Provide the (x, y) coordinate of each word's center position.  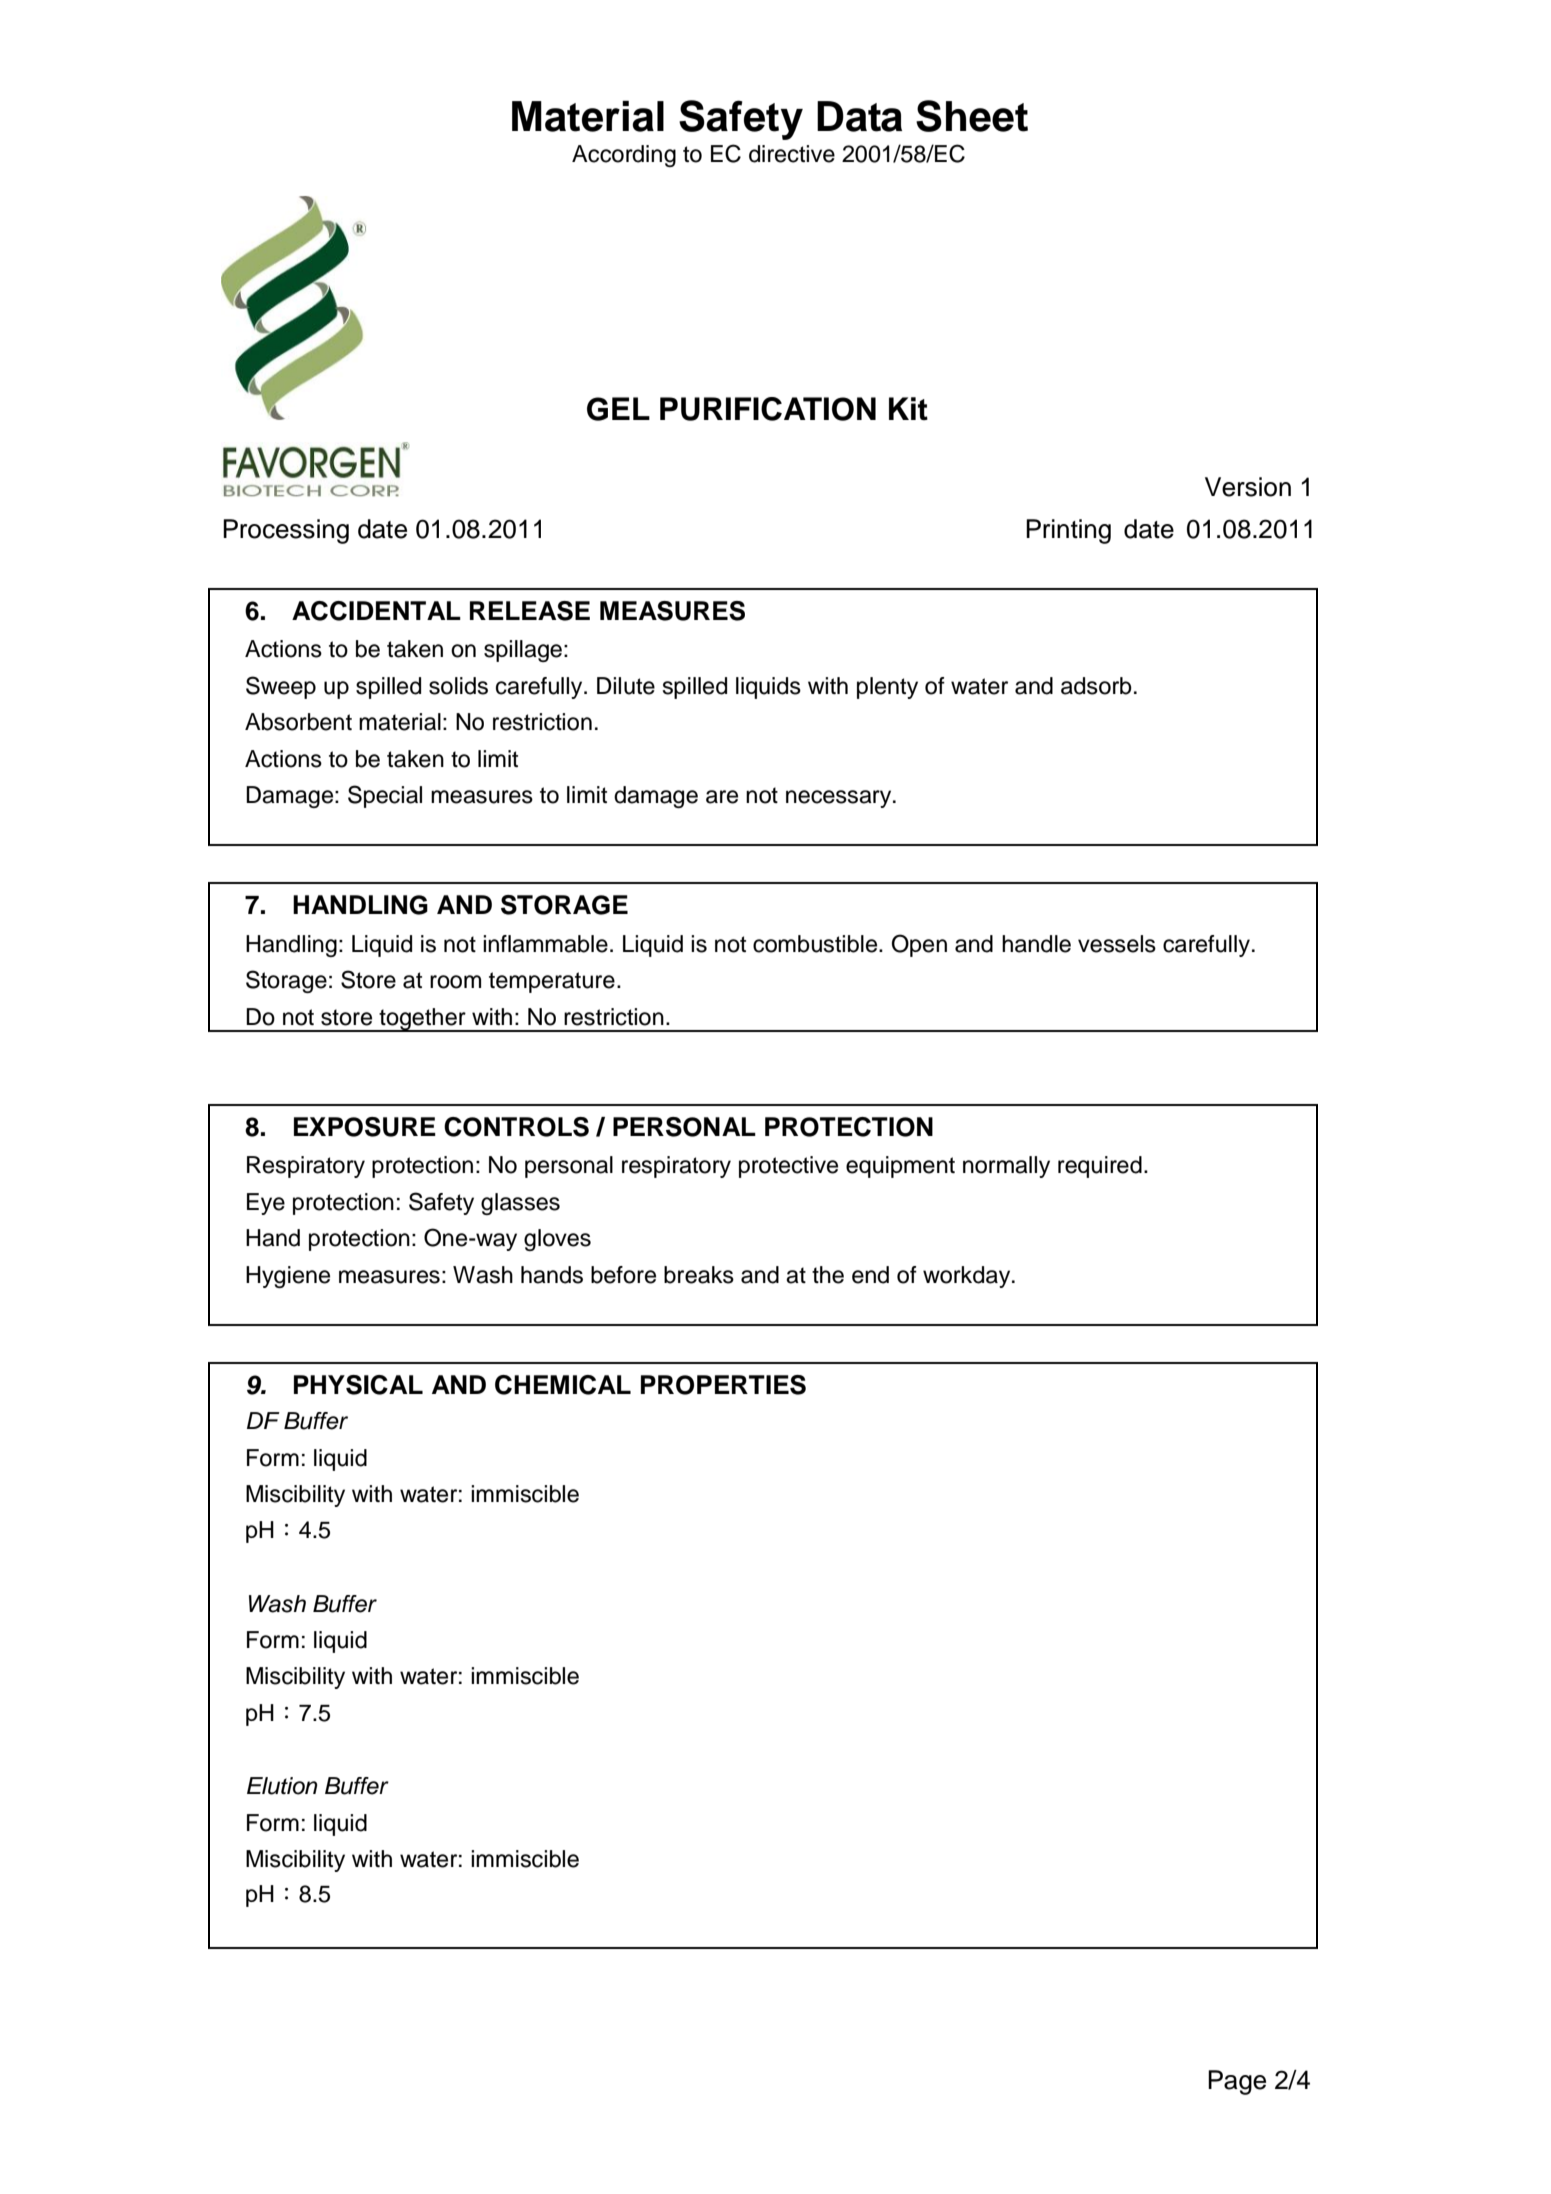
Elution (282, 1786)
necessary (840, 799)
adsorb (1096, 686)
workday (968, 1277)
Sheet (972, 116)
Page (1237, 2082)
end (870, 1275)
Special (385, 796)
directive (792, 154)
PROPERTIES (723, 1385)
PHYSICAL (358, 1385)
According (624, 156)
